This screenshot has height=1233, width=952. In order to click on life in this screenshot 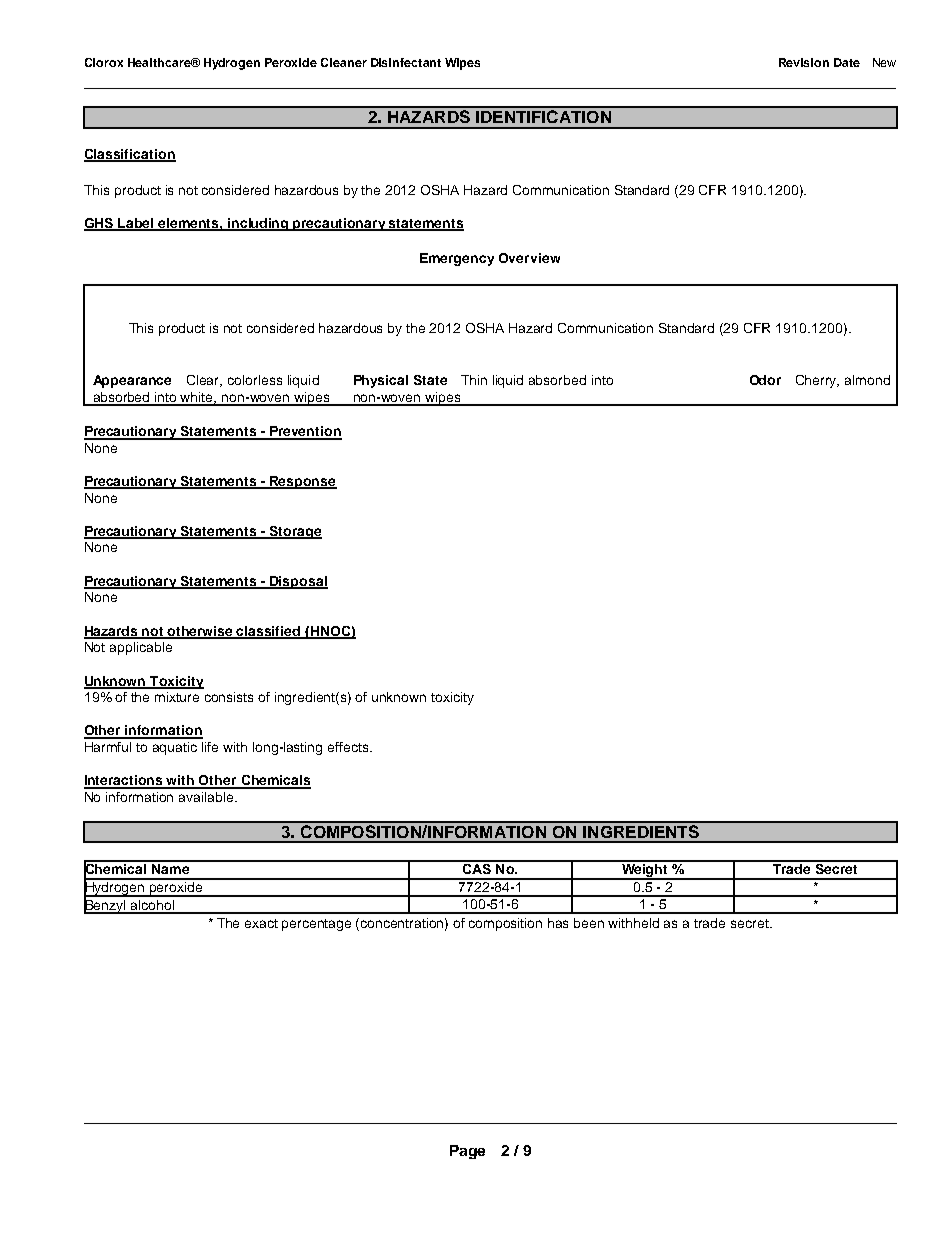, I will do `click(210, 747)`.
